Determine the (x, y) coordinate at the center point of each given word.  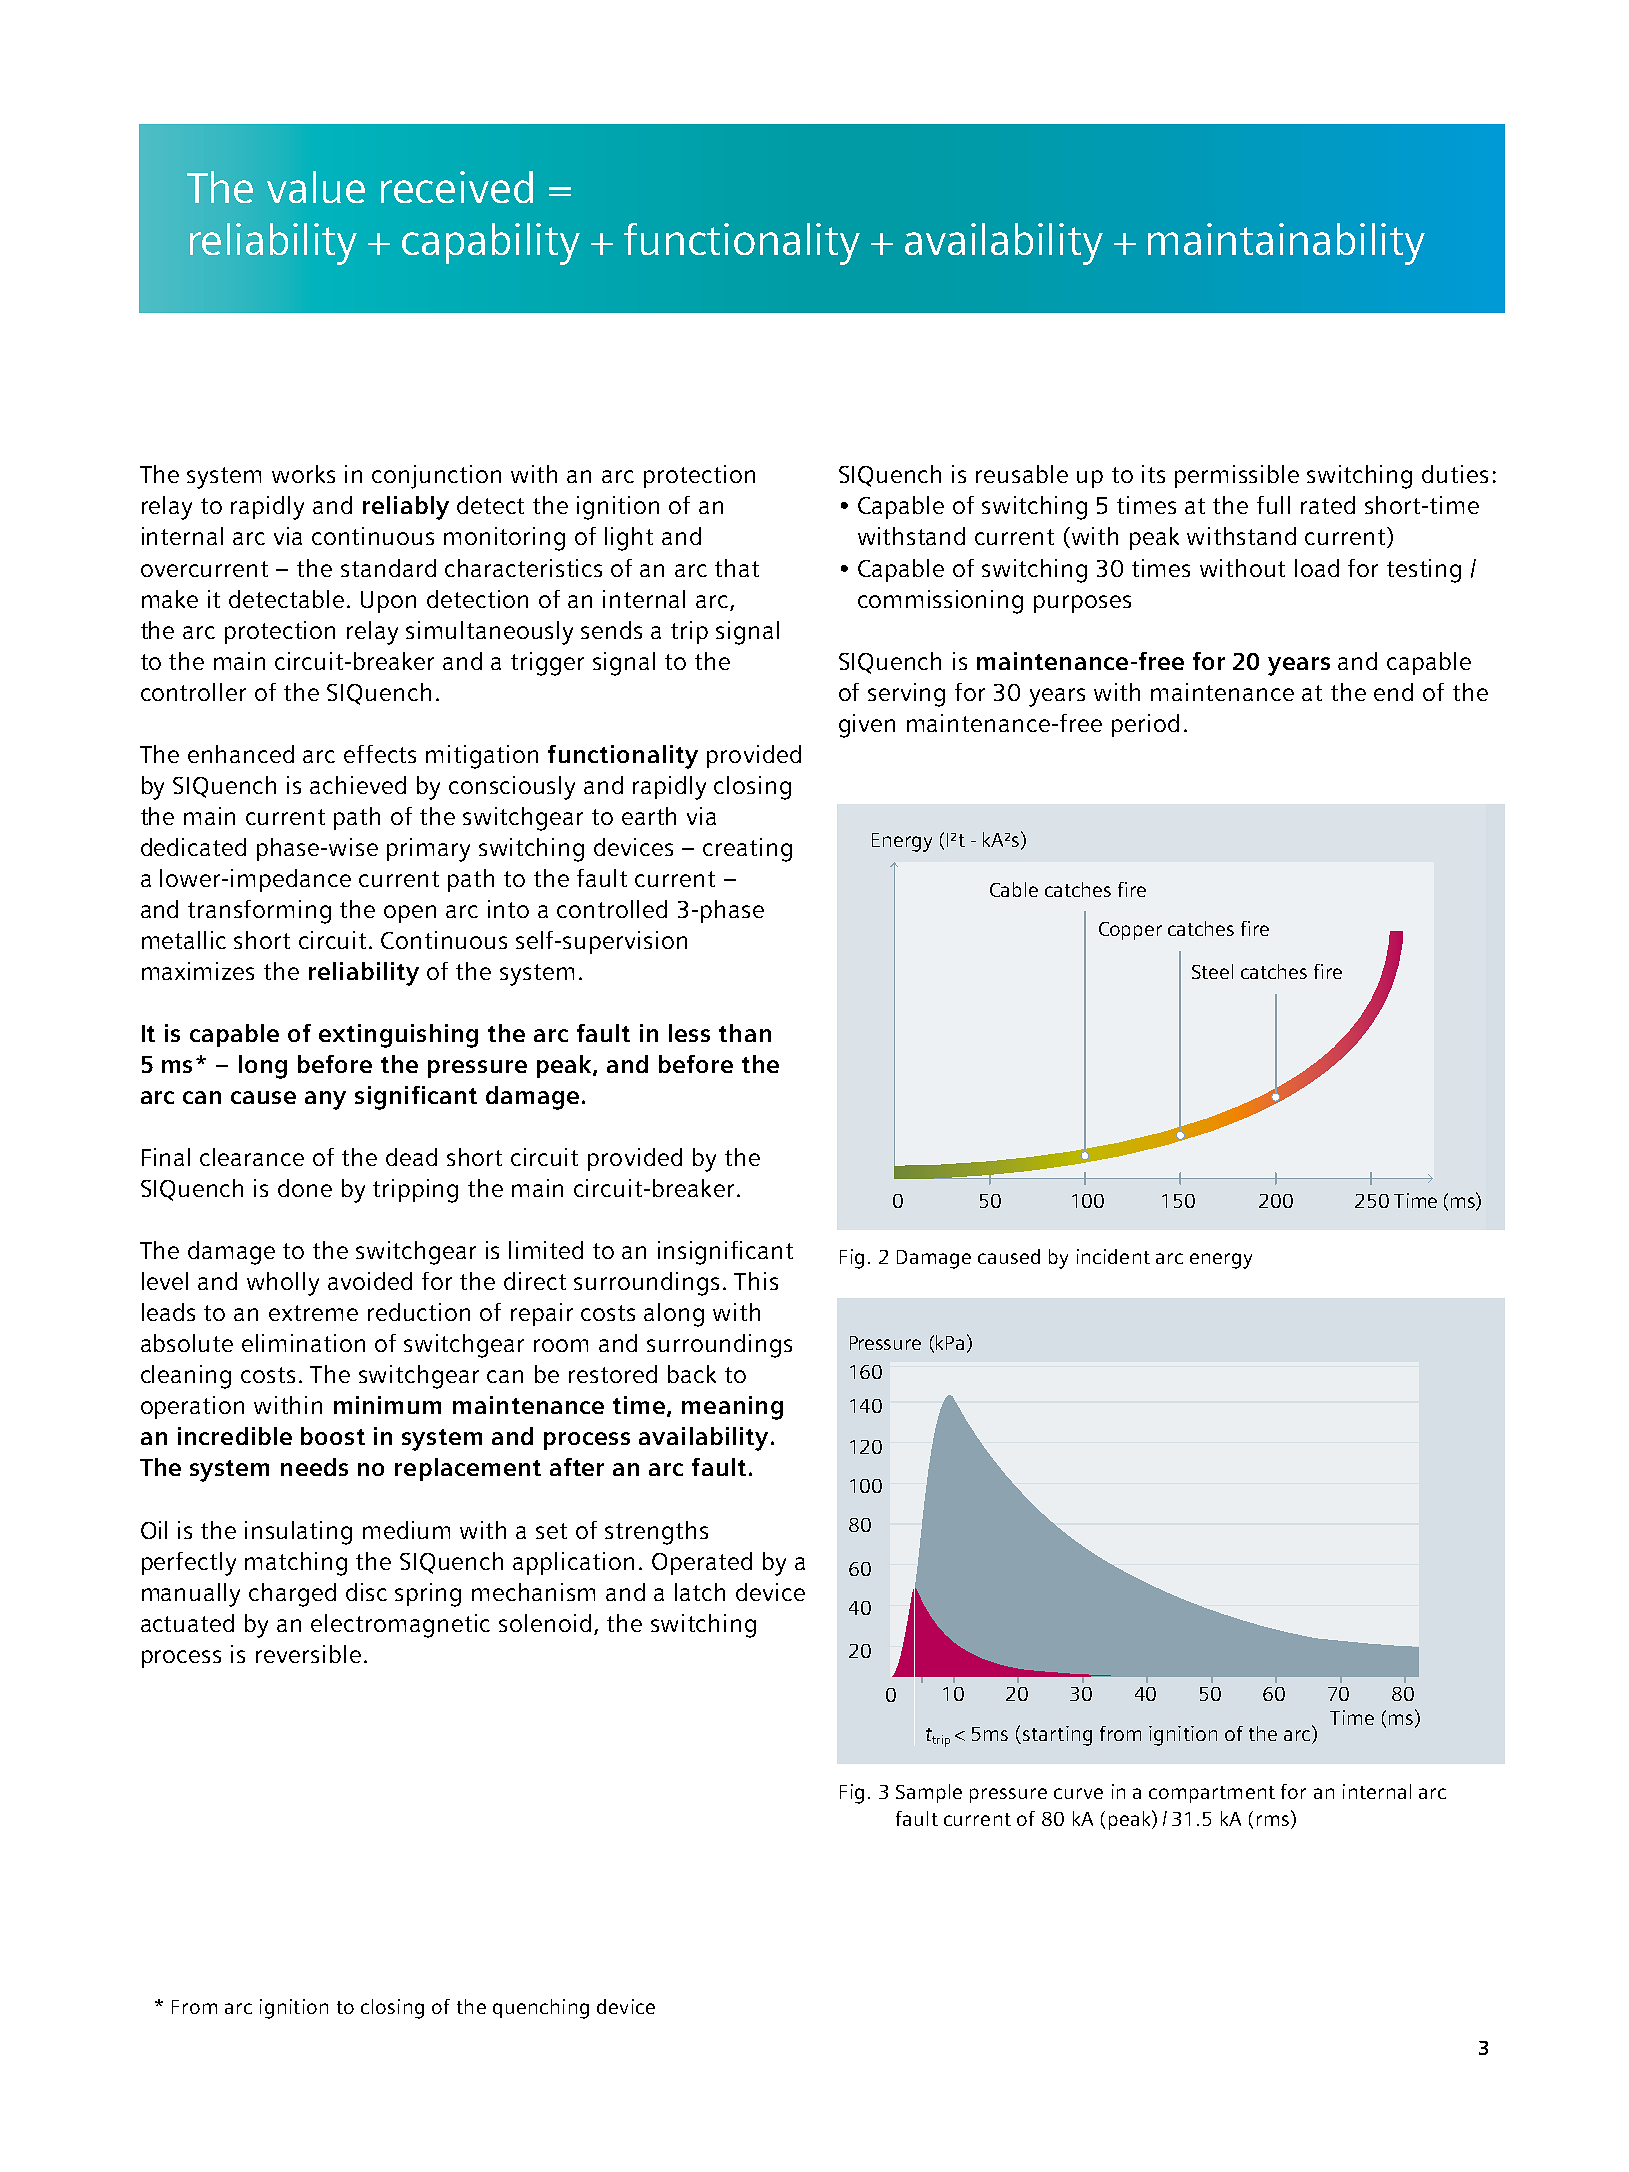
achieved (358, 785)
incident (1113, 1256)
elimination (303, 1343)
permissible (1237, 476)
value (316, 187)
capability (491, 244)
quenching (541, 2009)
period (1145, 725)
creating (747, 850)
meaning (732, 1408)
